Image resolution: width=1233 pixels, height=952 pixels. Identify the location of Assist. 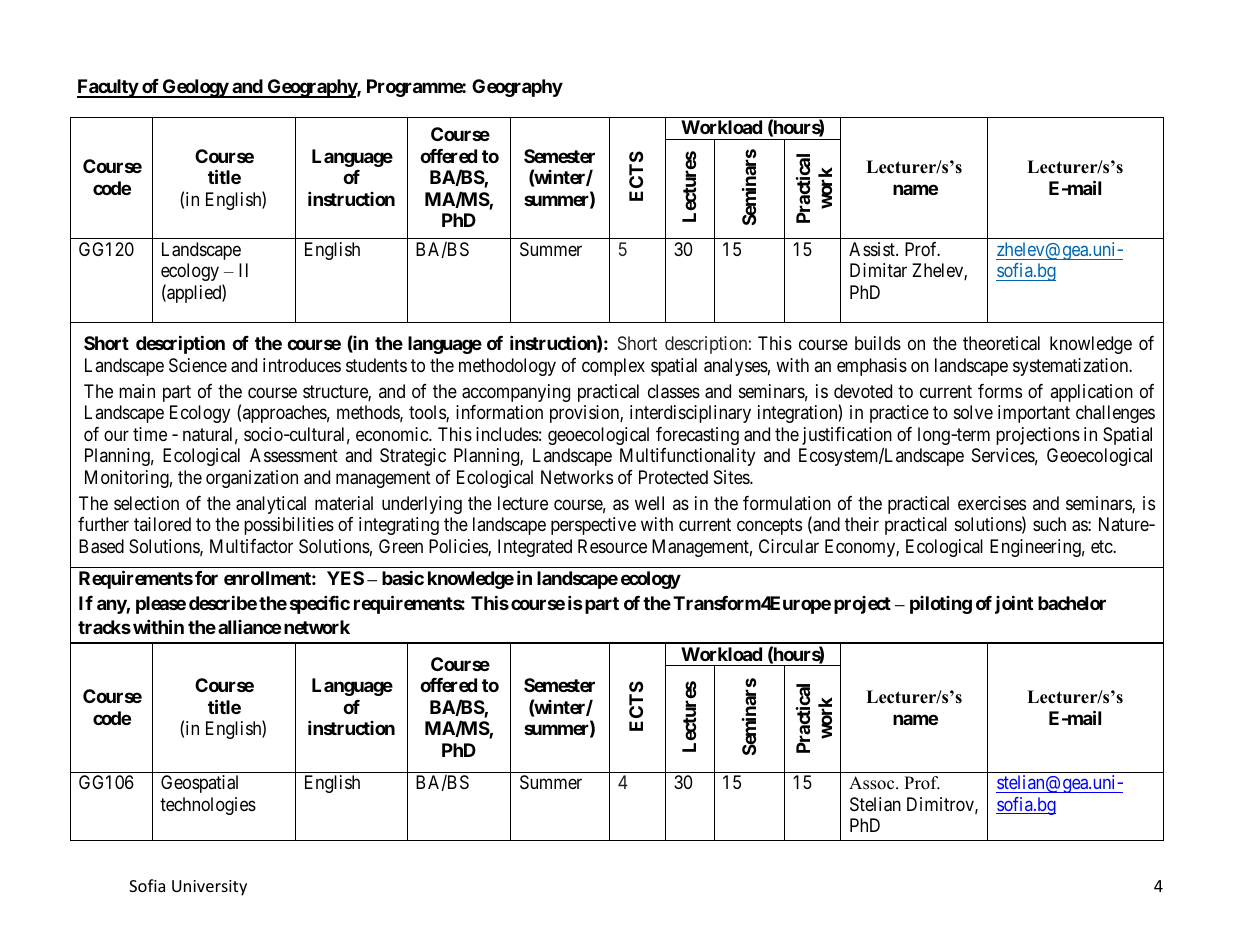
(873, 249).
